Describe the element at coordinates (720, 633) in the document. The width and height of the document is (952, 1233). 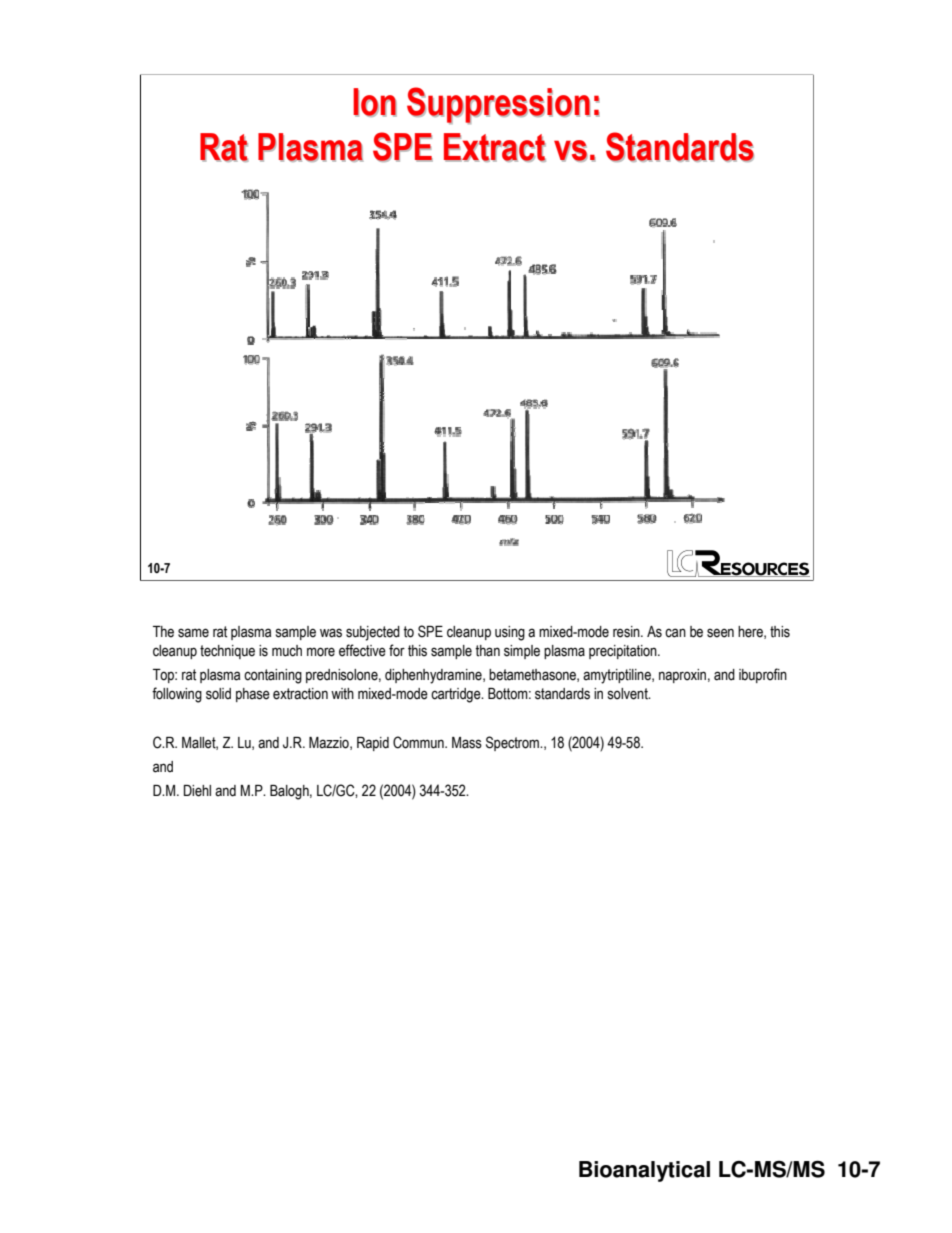
I see `seen` at that location.
